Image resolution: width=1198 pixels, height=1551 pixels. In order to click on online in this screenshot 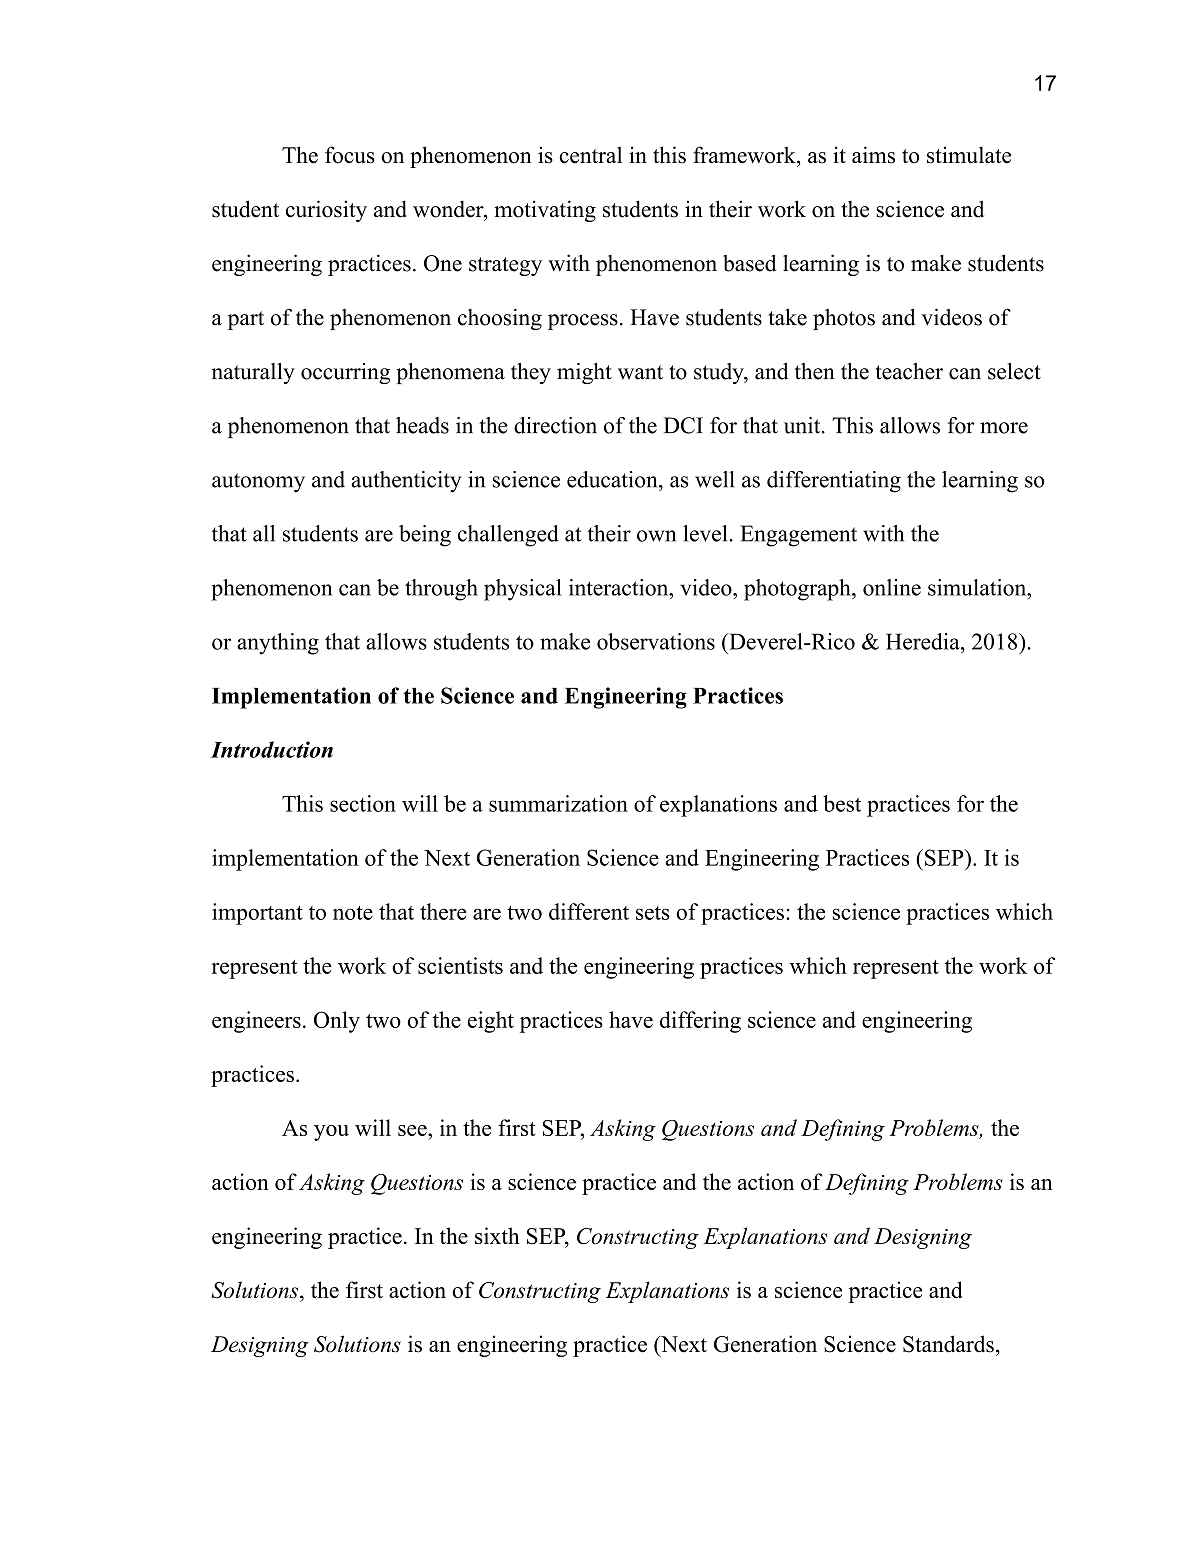, I will do `click(892, 587)`.
